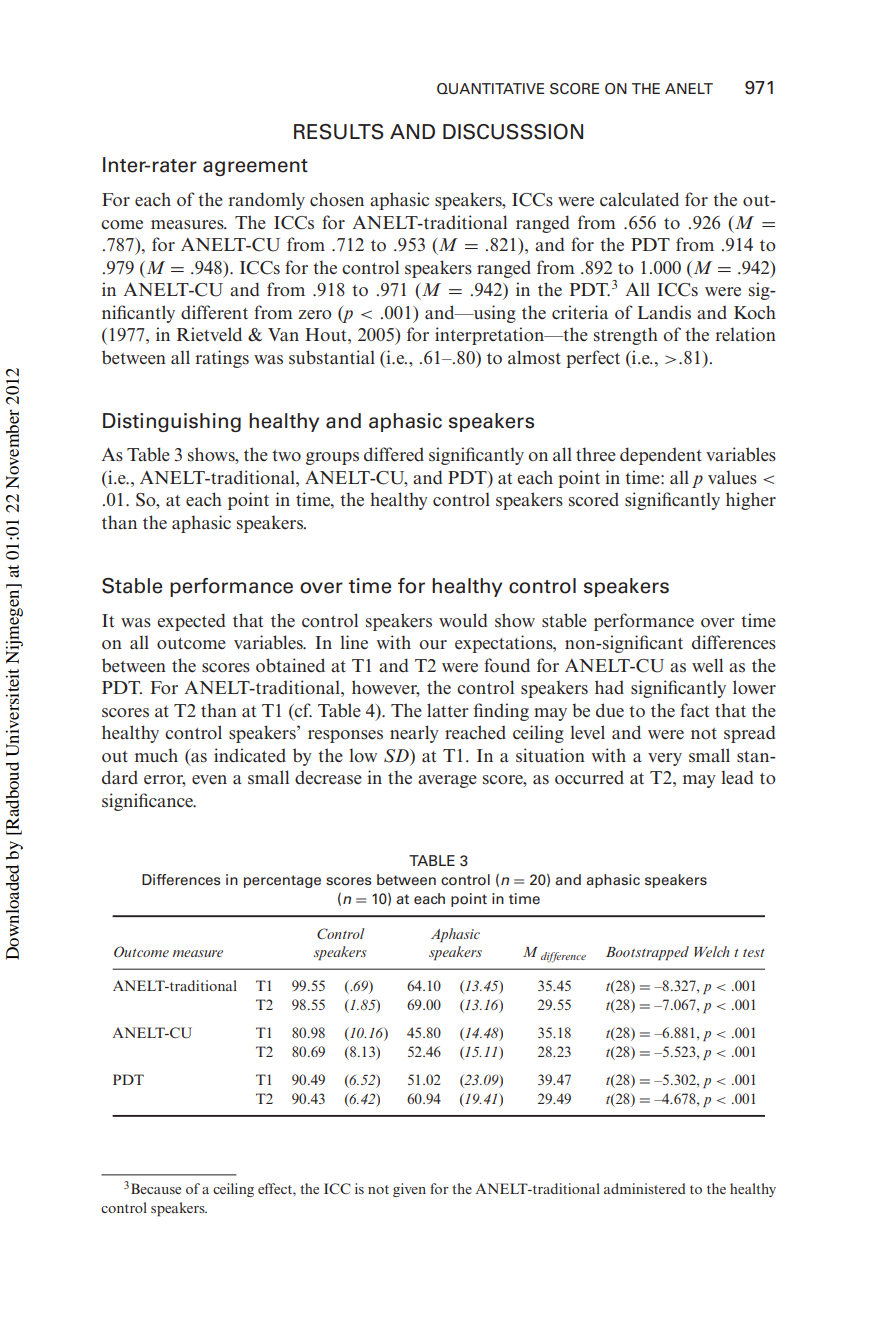  I want to click on given, so click(409, 1190).
